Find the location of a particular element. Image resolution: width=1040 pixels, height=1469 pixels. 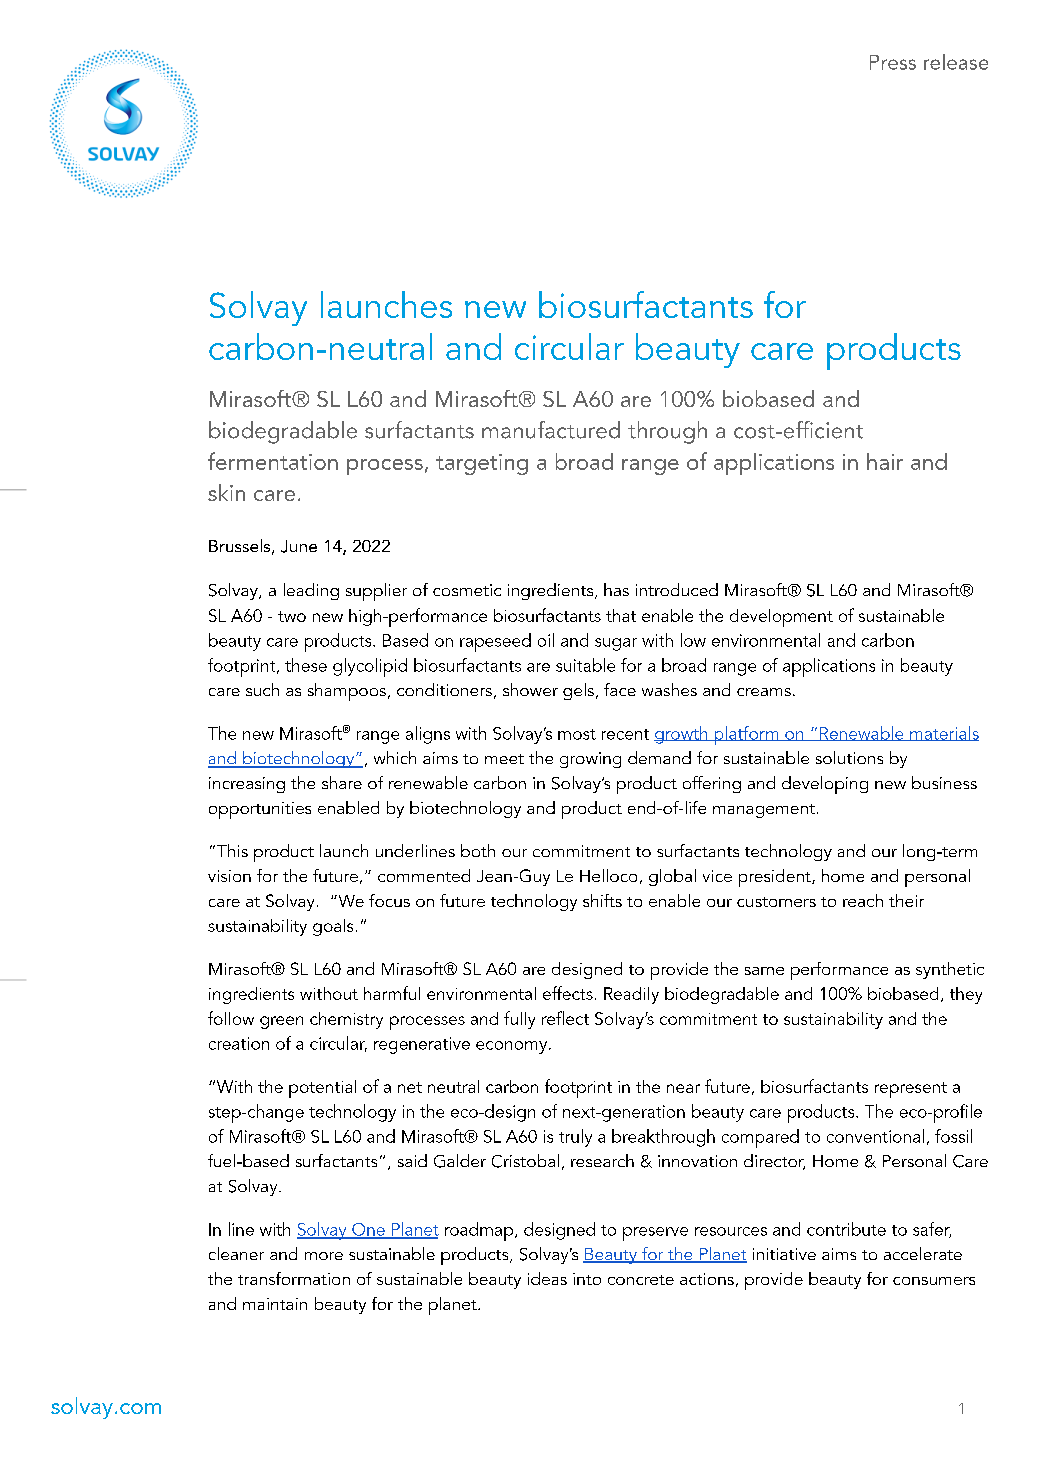

June is located at coordinates (299, 546).
